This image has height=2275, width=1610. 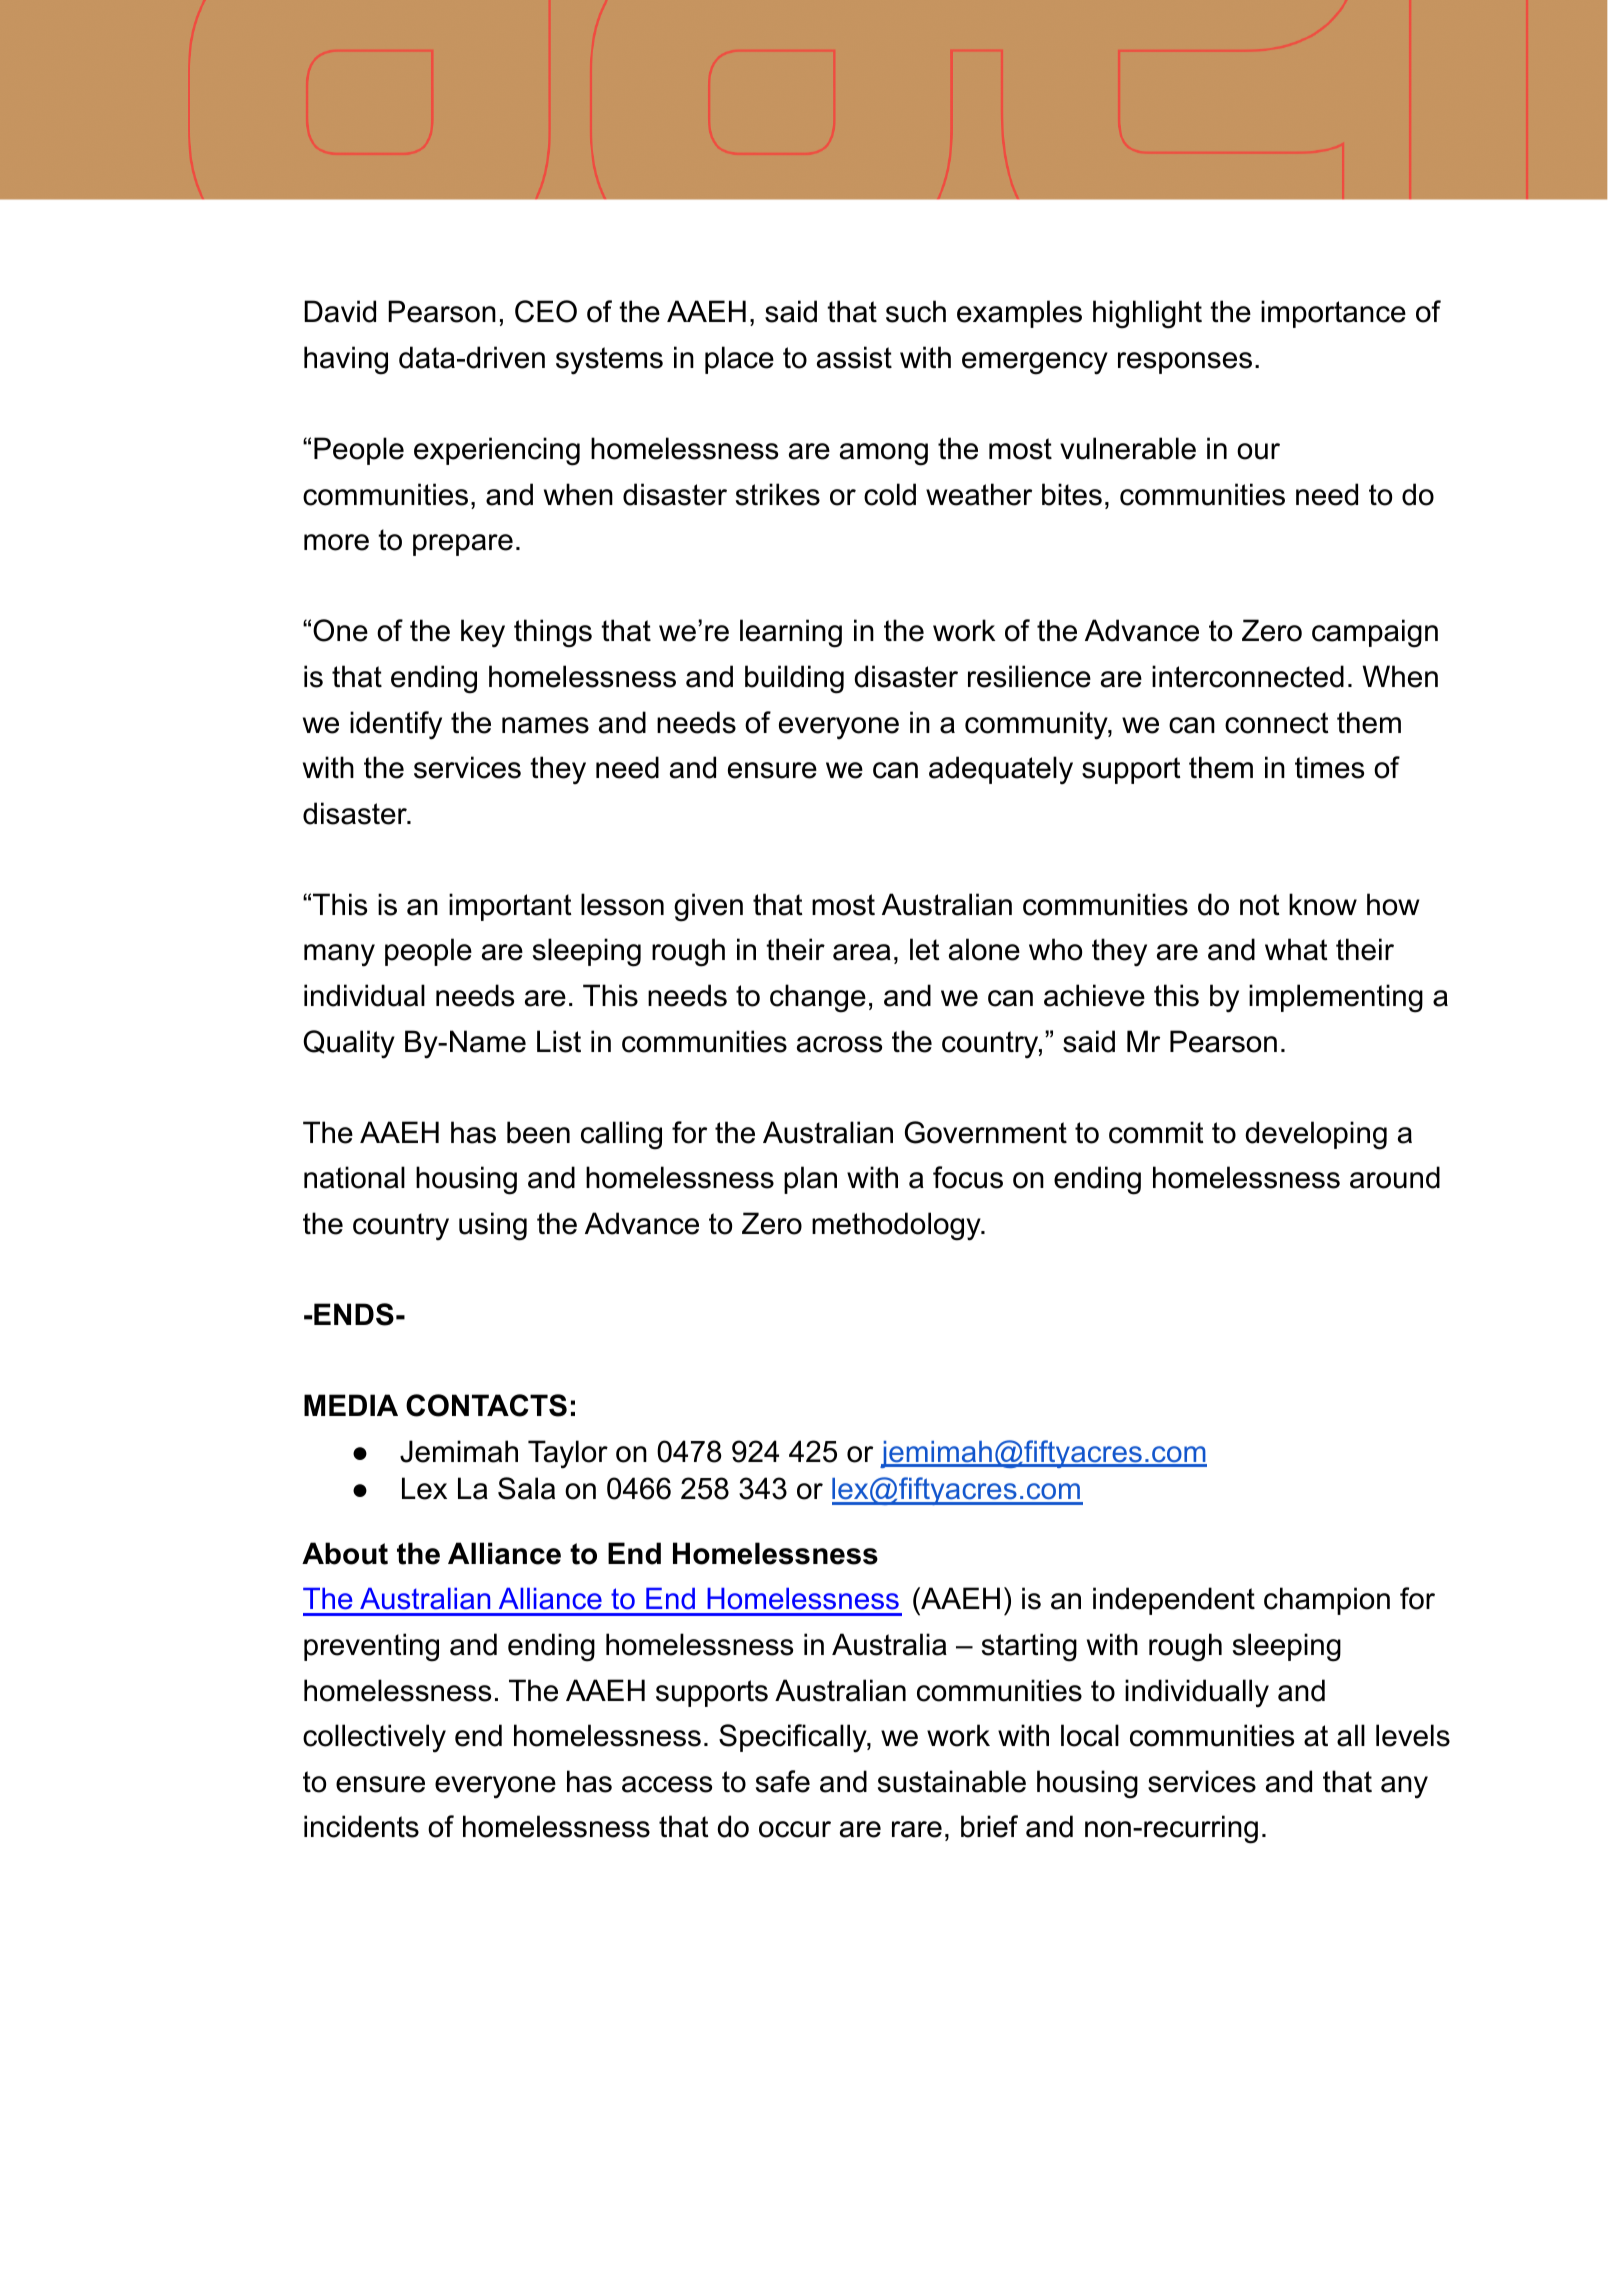 What do you see at coordinates (917, 1829) in the image?
I see `rare` at bounding box center [917, 1829].
